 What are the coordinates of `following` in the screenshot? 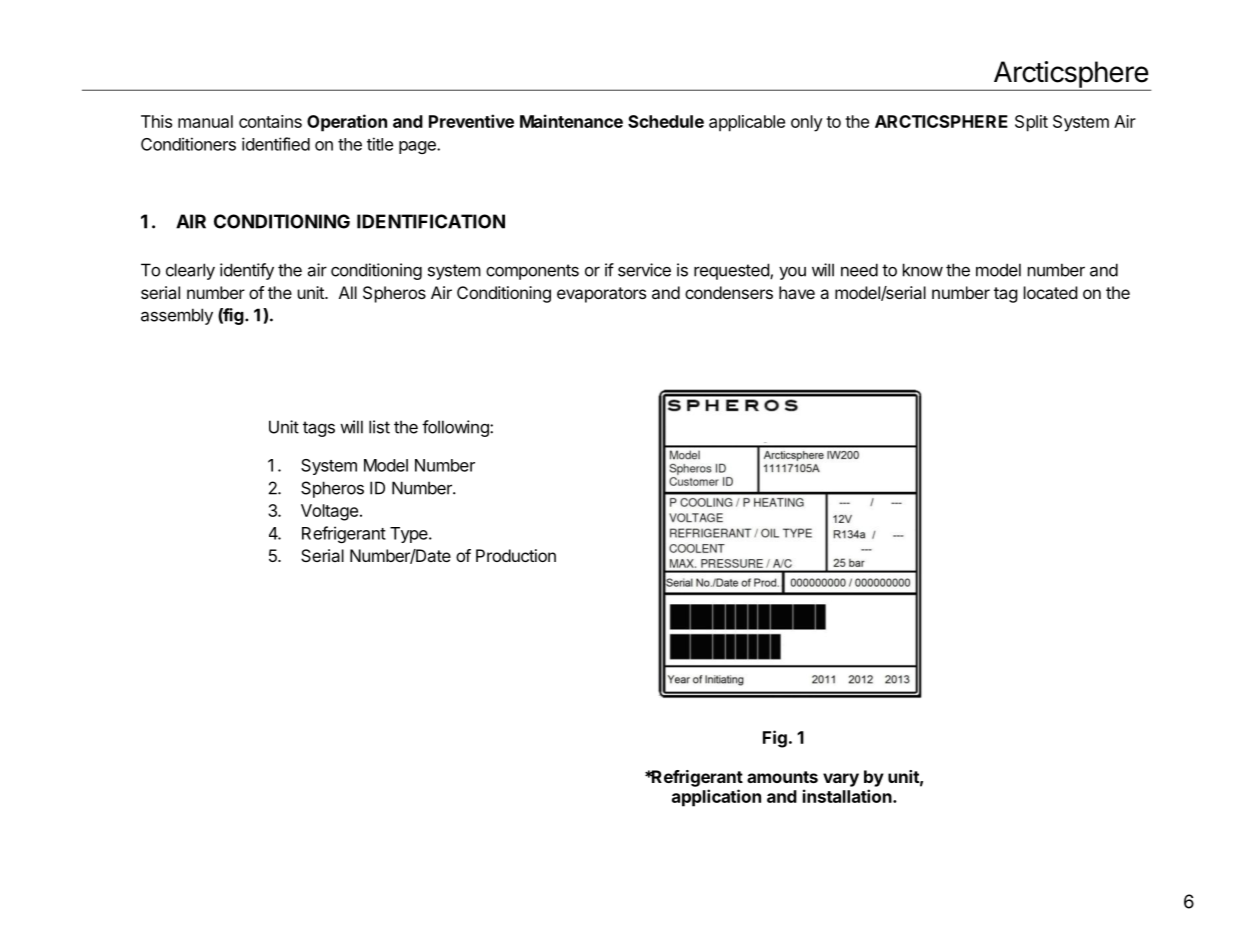 It's located at (456, 428).
